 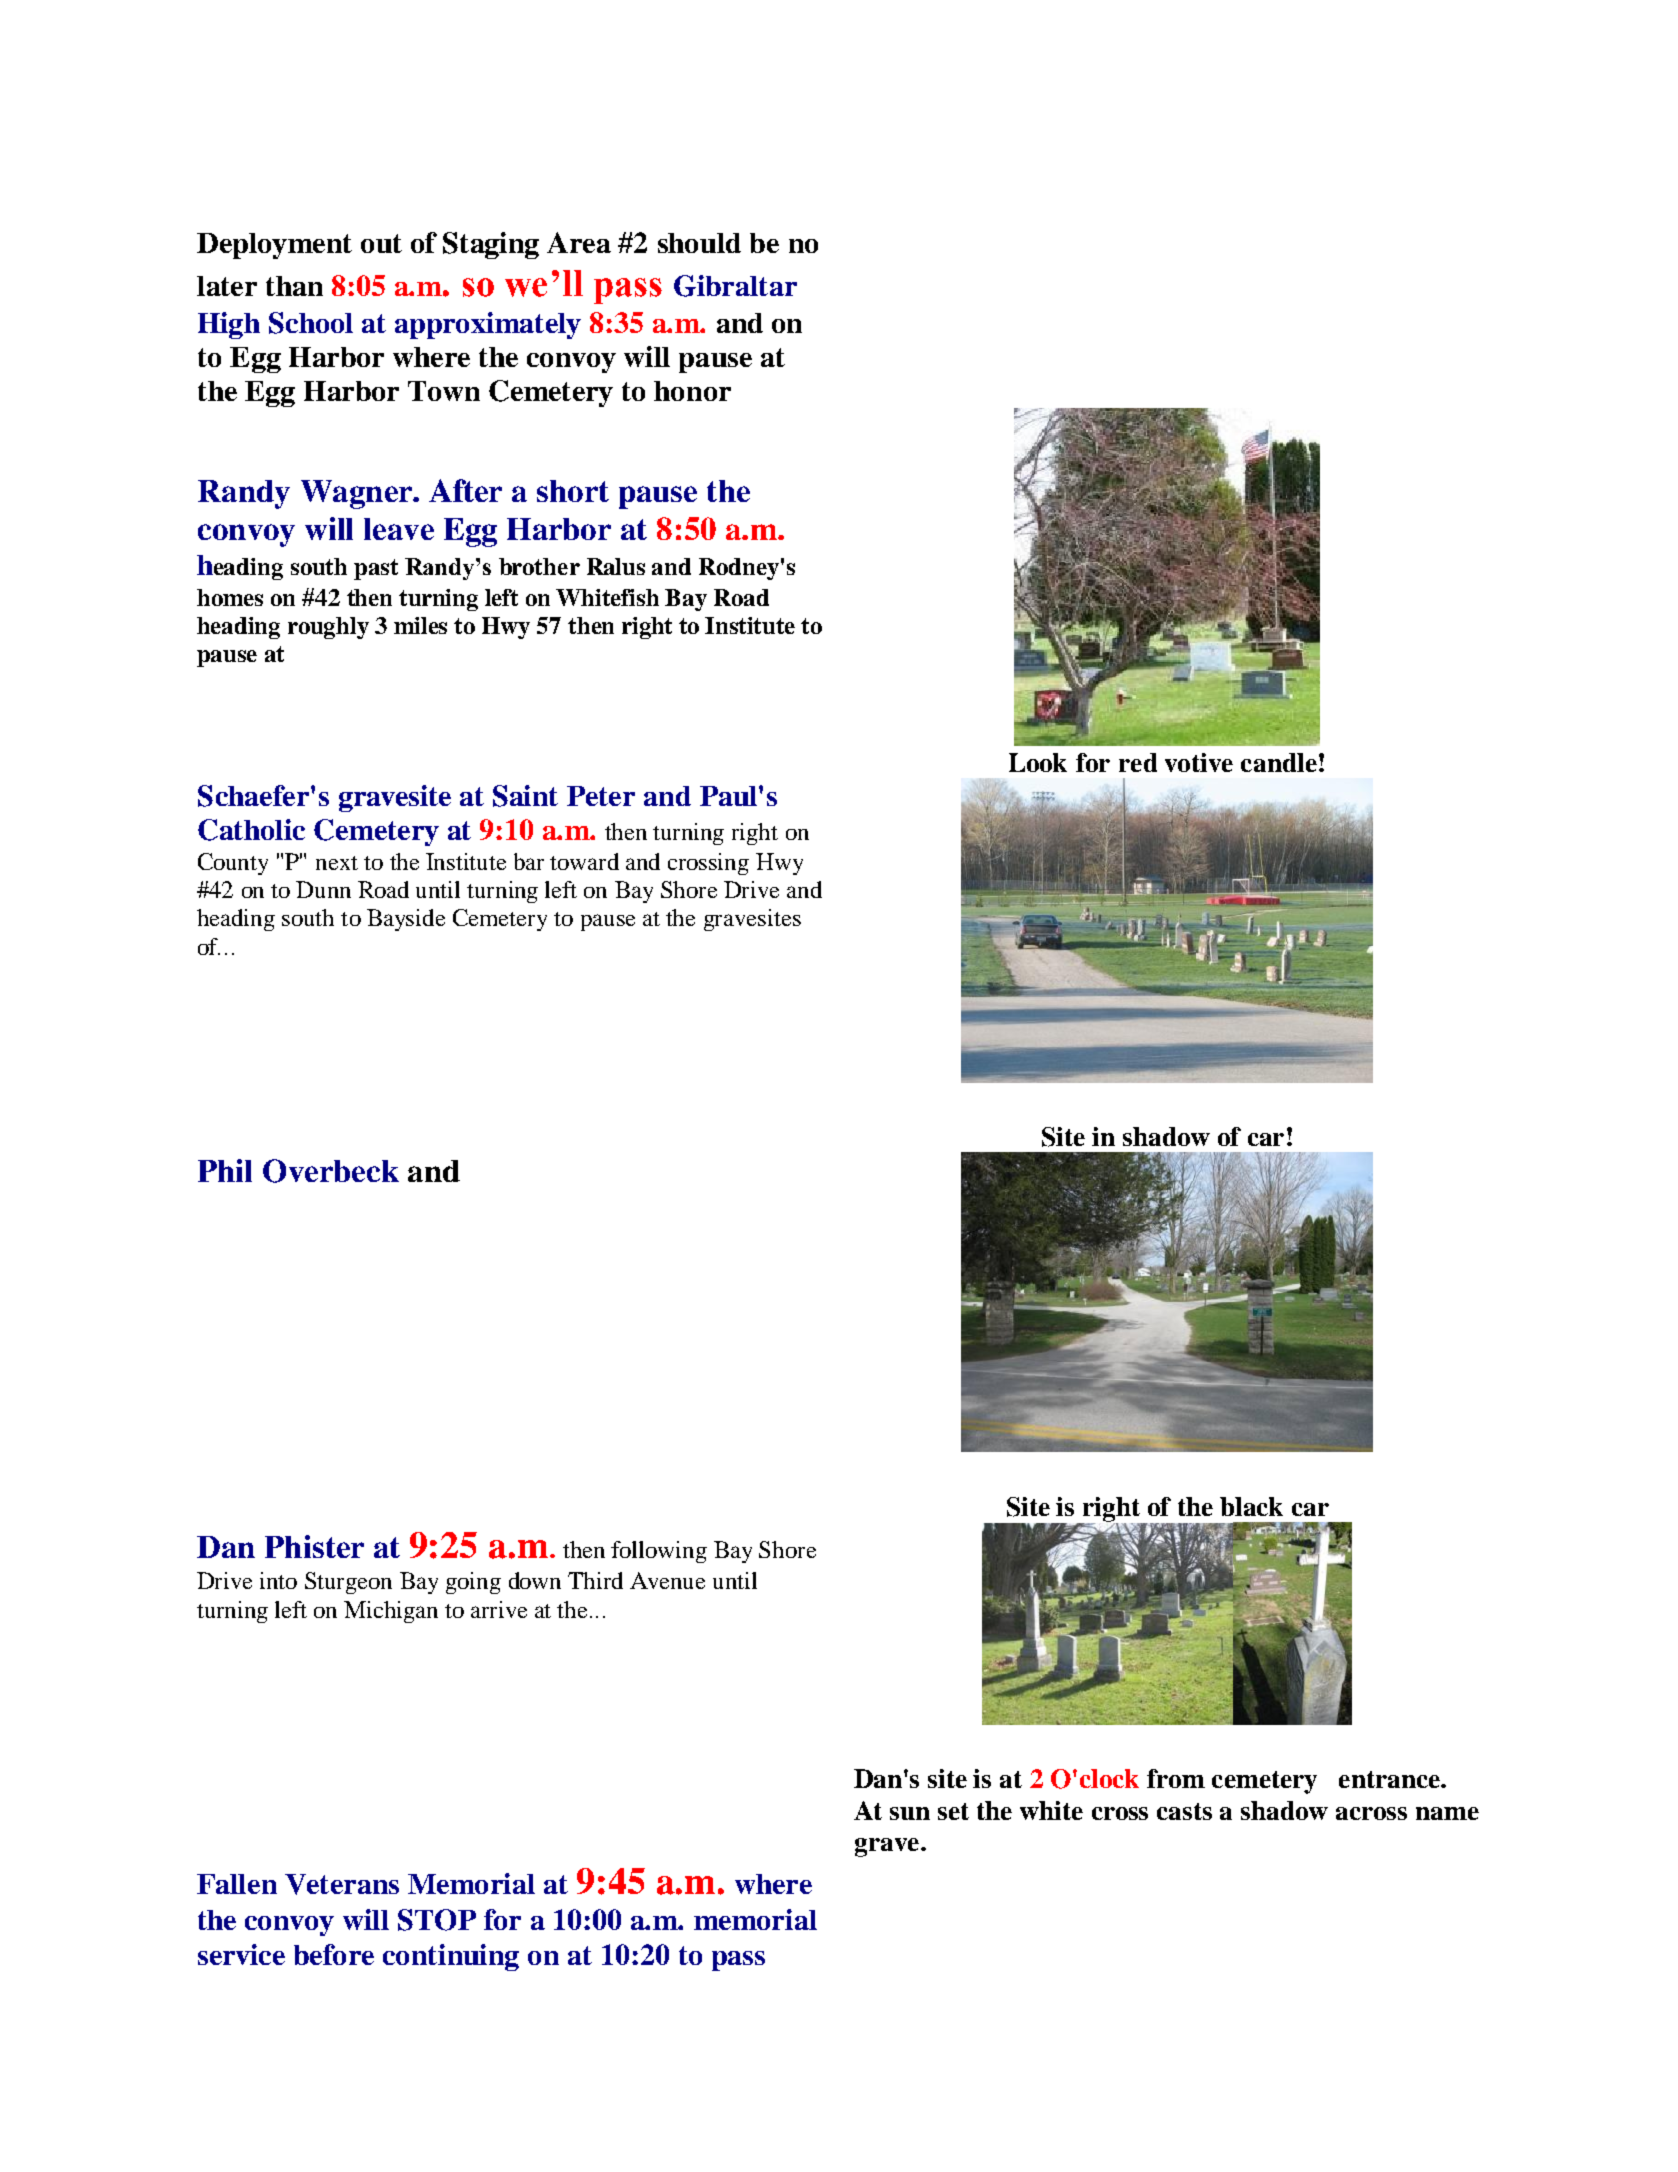 What do you see at coordinates (311, 323) in the screenshot?
I see `School` at bounding box center [311, 323].
